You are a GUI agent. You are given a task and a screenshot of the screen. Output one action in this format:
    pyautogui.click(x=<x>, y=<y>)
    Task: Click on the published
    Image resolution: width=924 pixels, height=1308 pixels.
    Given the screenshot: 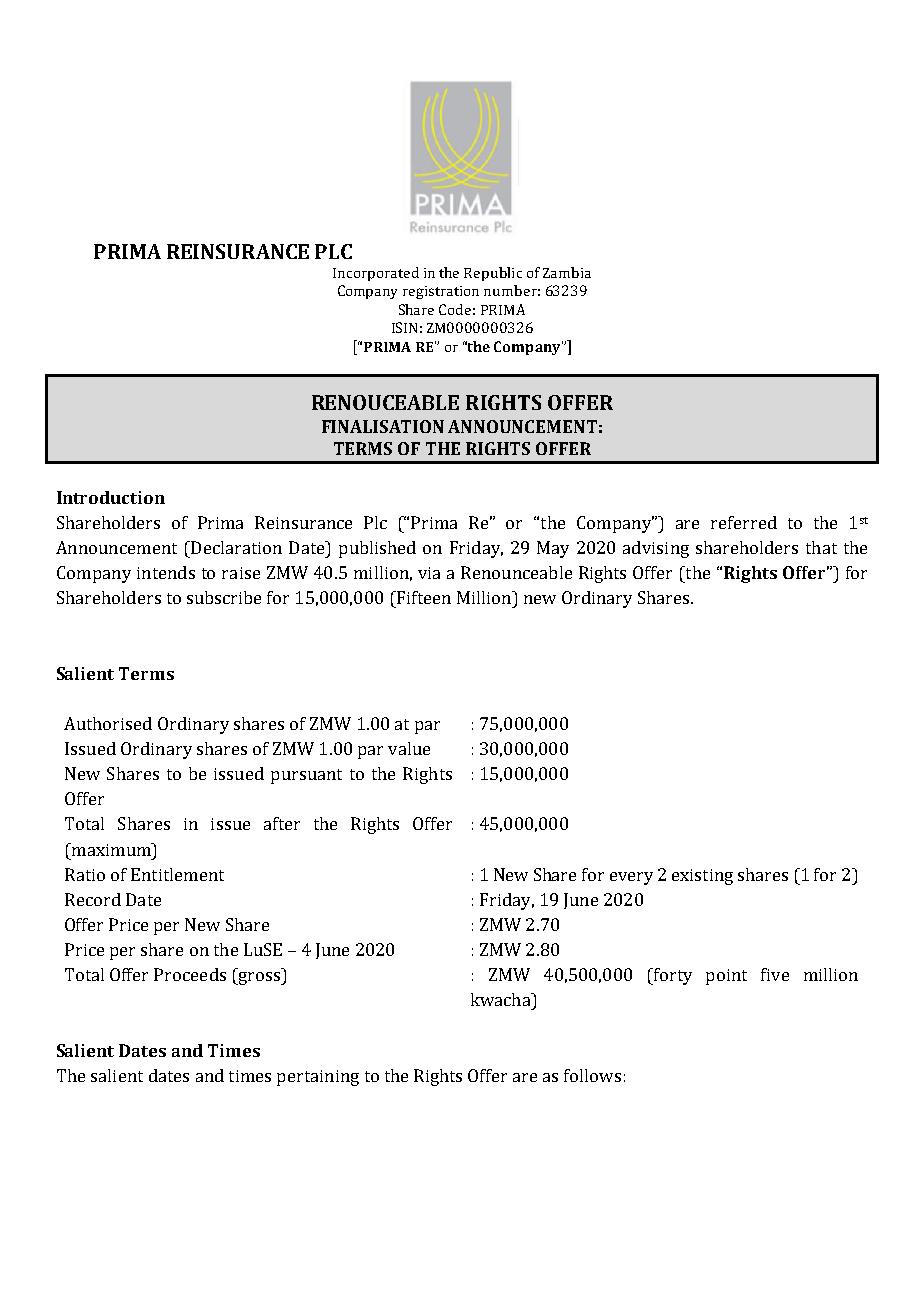 What is the action you would take?
    pyautogui.click(x=377, y=549)
